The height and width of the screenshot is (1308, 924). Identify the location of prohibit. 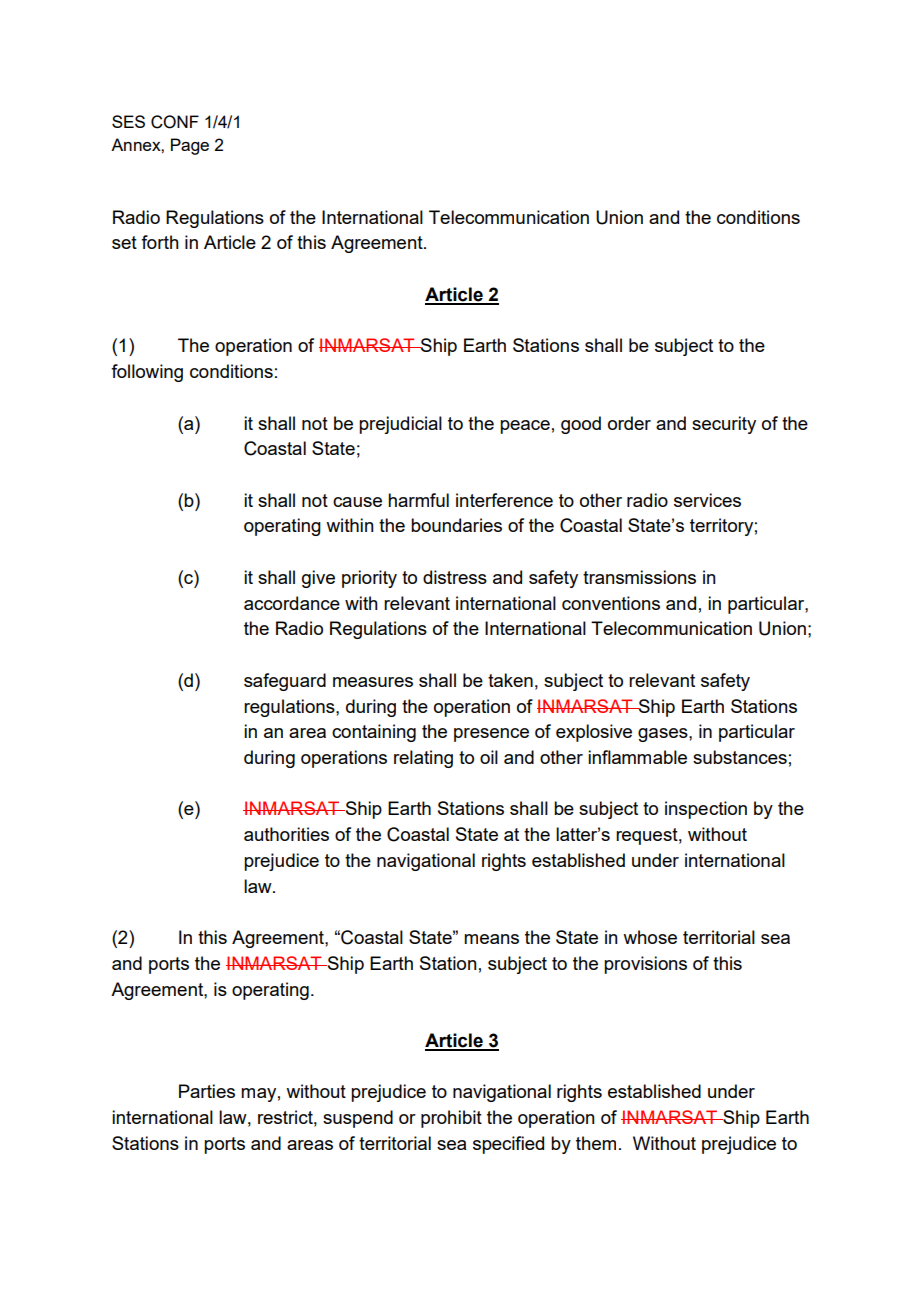
(451, 1119).
